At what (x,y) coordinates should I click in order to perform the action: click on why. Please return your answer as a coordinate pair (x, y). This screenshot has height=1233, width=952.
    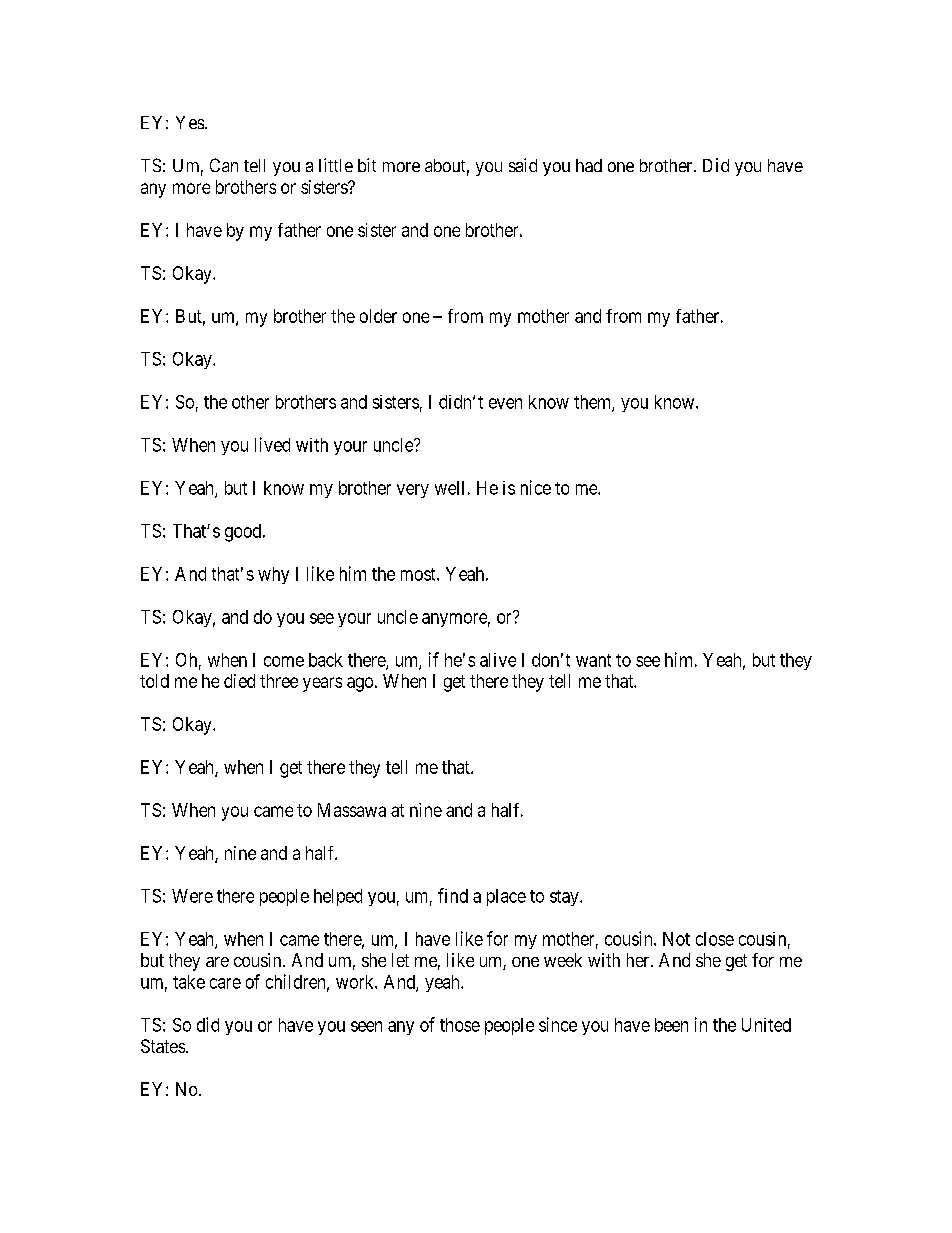
    Looking at the image, I should click on (273, 575).
